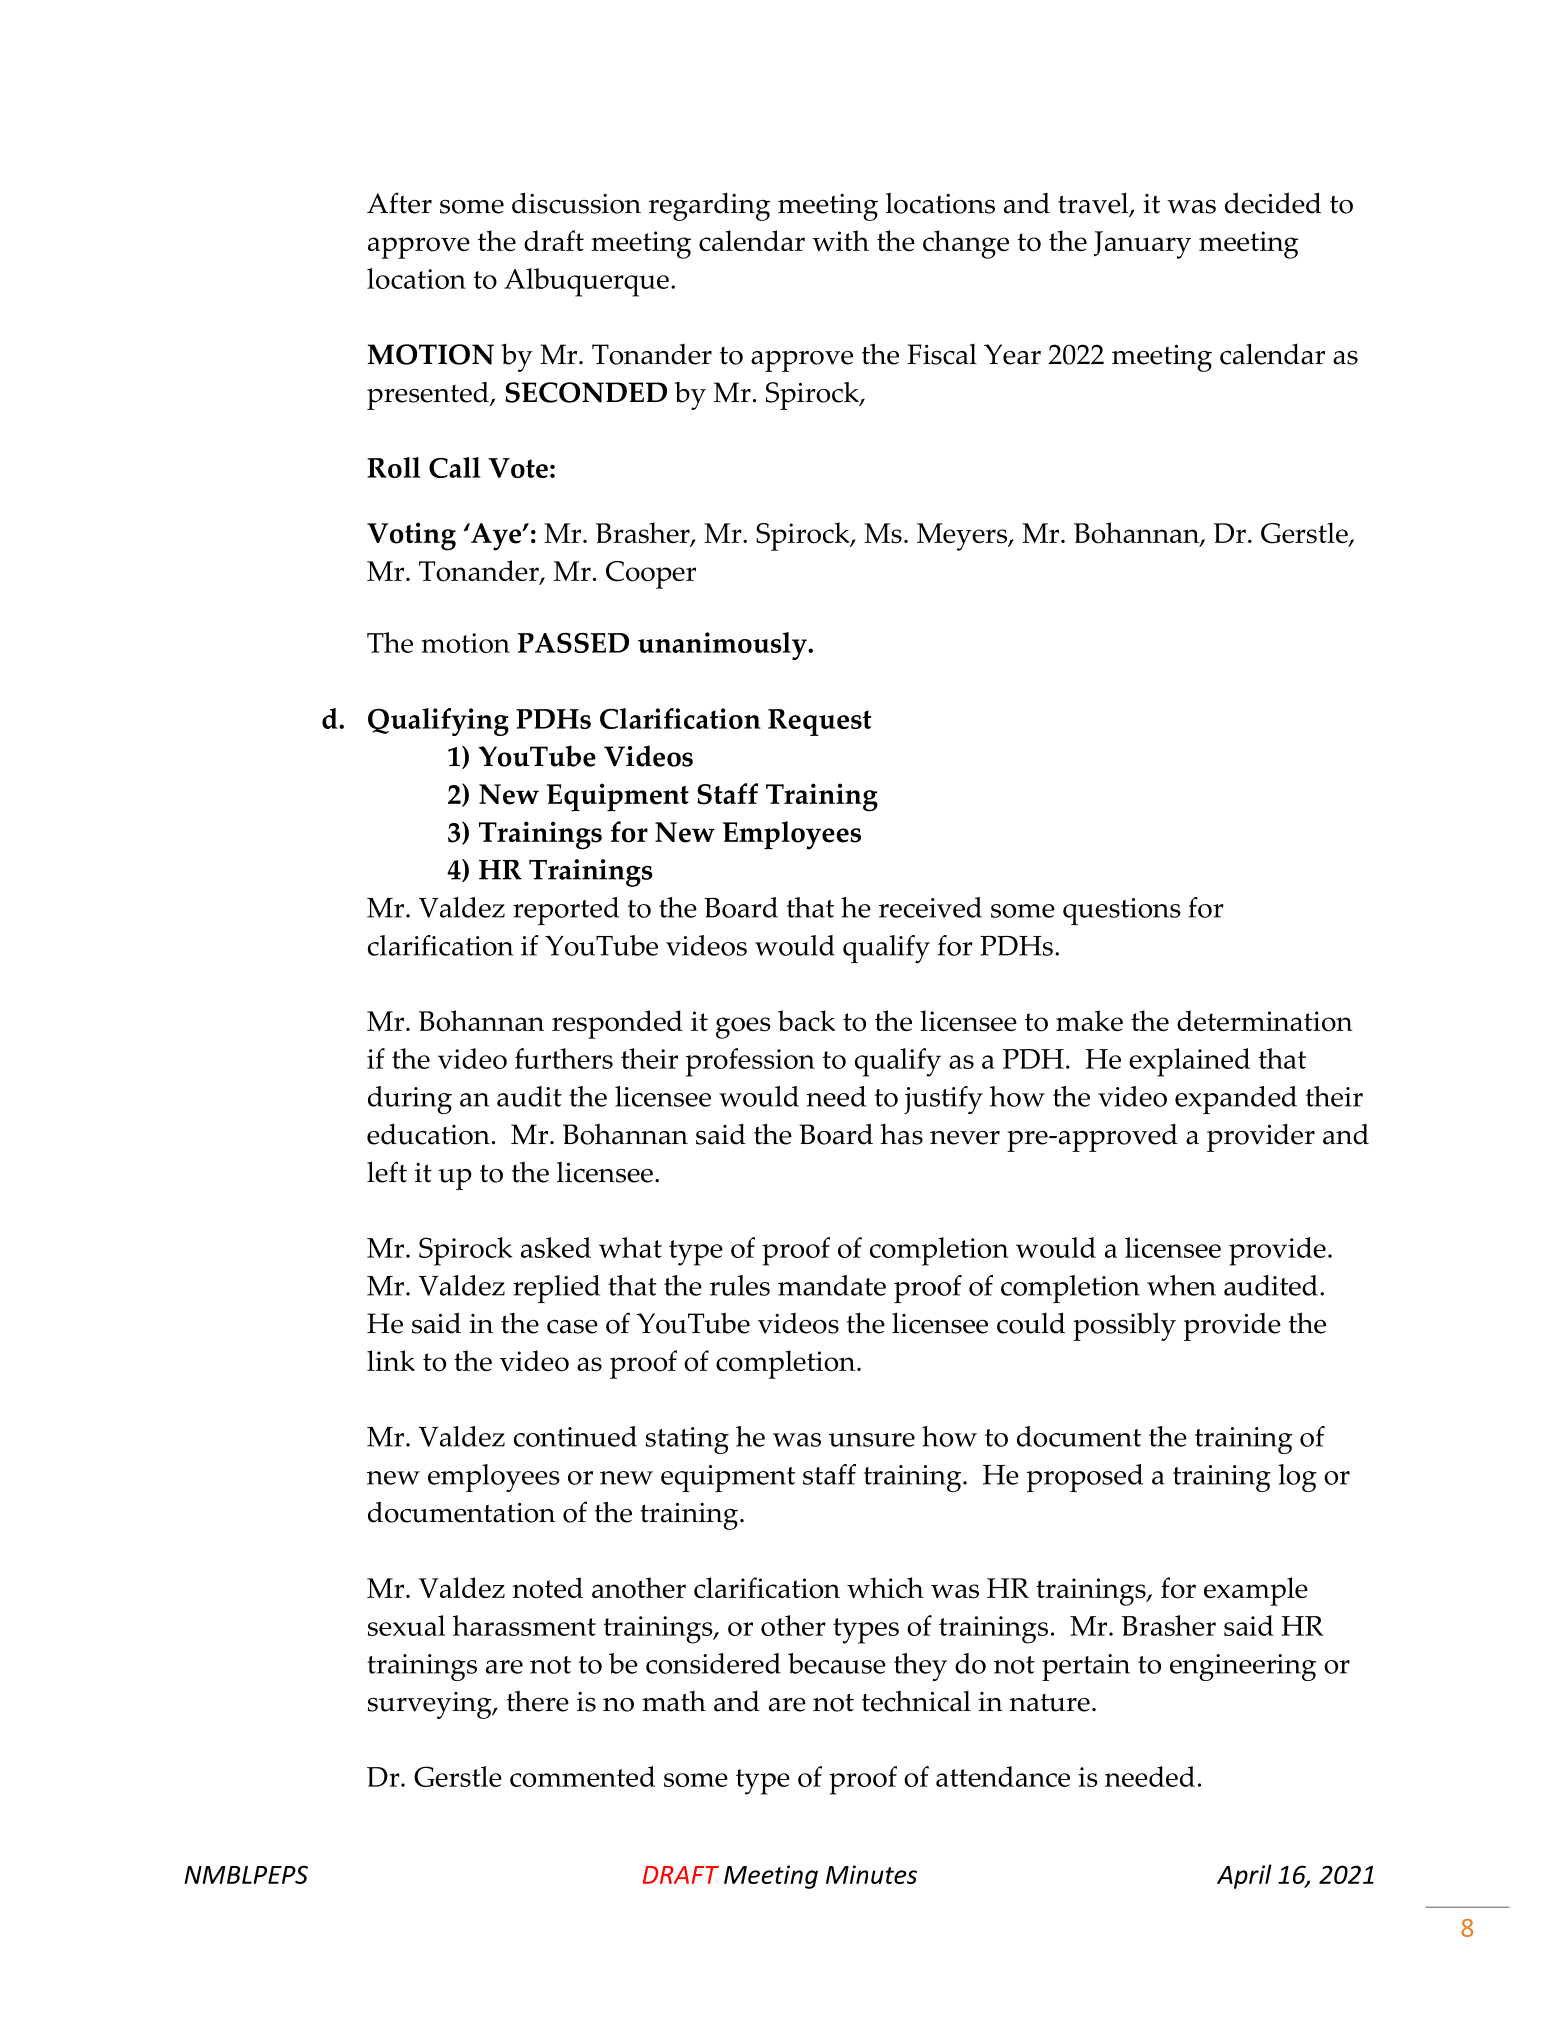 The height and width of the page is (2017, 1559). I want to click on with, so click(840, 240).
